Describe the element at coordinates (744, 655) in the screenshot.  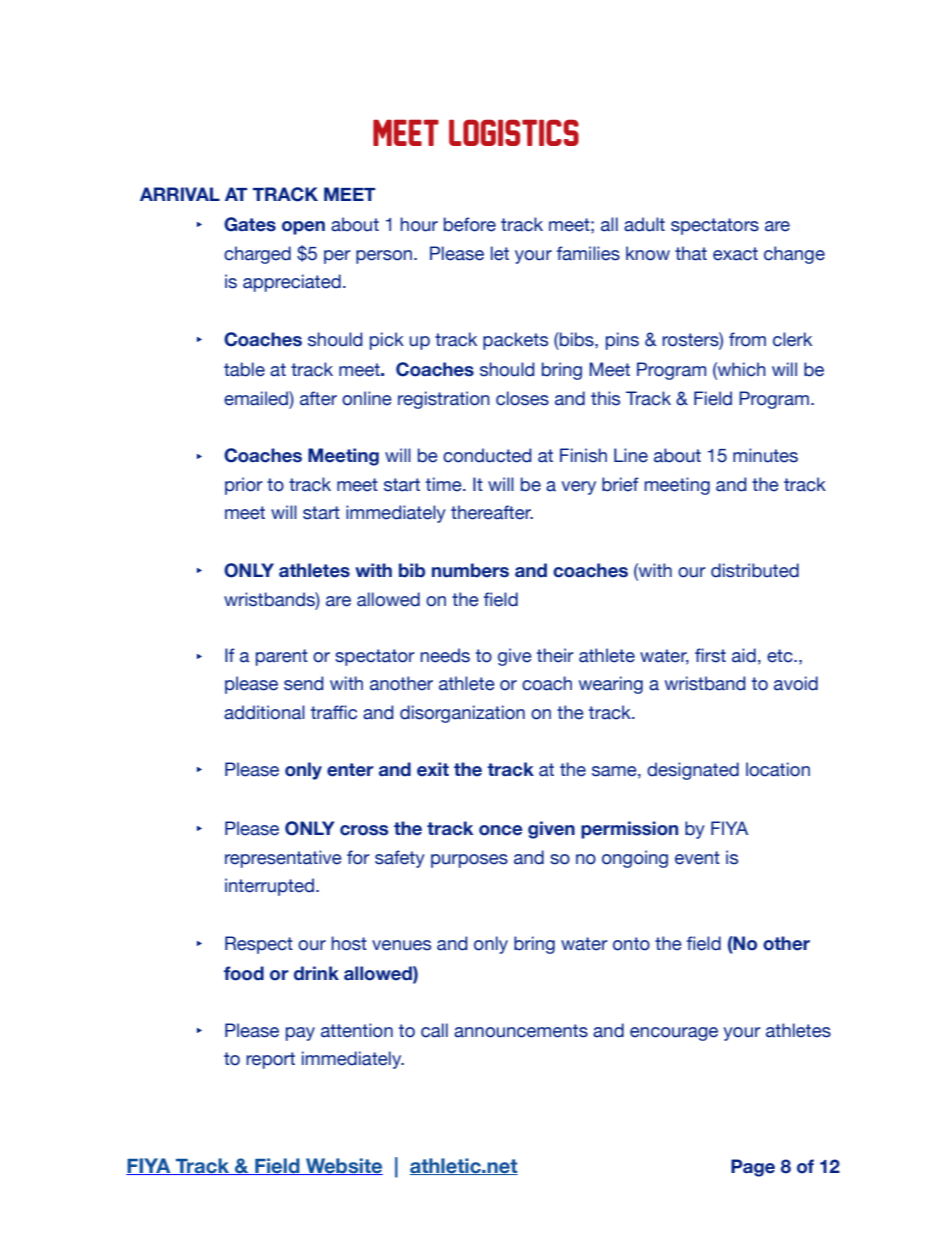
I see `aid` at that location.
